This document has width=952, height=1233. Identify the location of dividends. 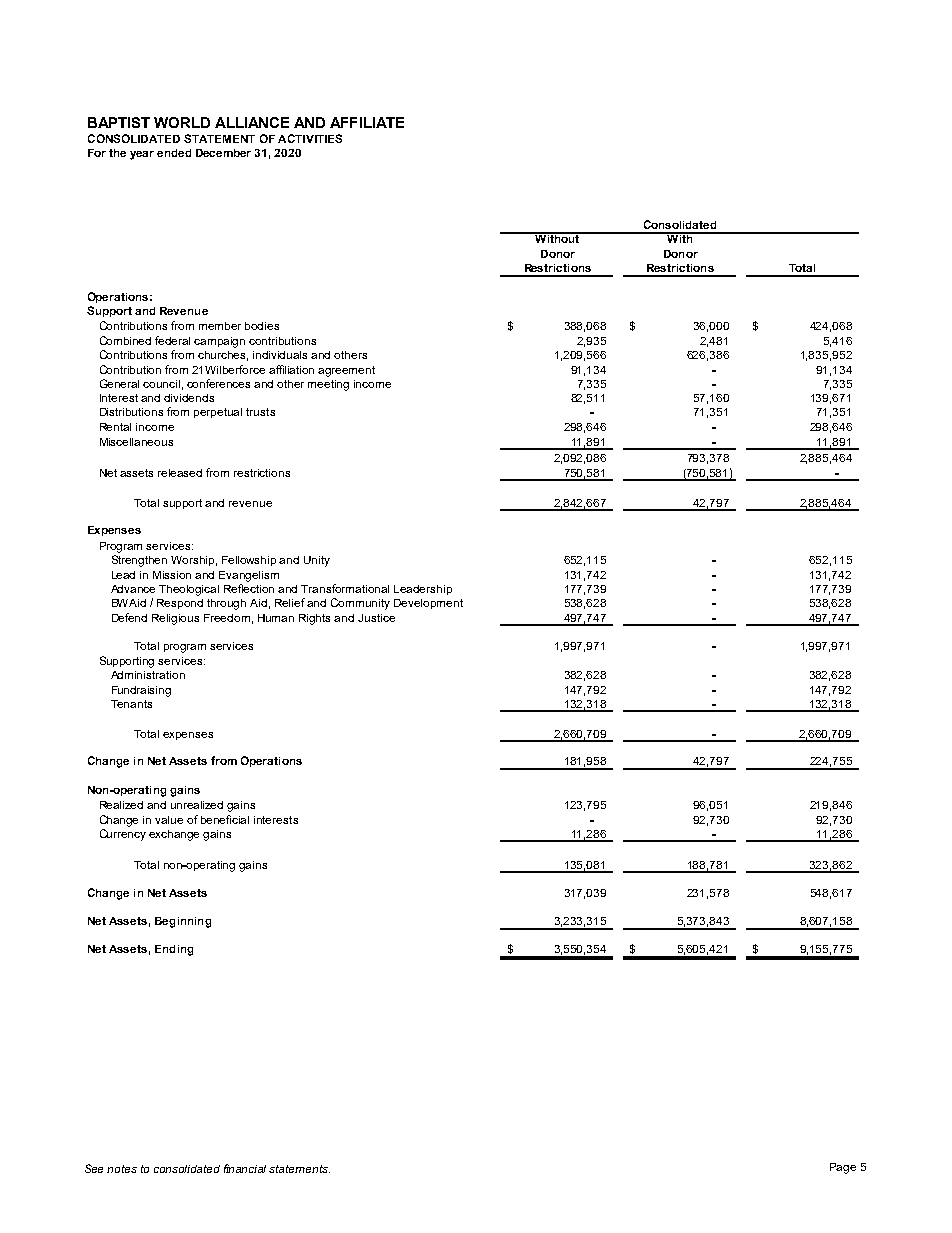
(189, 398).
